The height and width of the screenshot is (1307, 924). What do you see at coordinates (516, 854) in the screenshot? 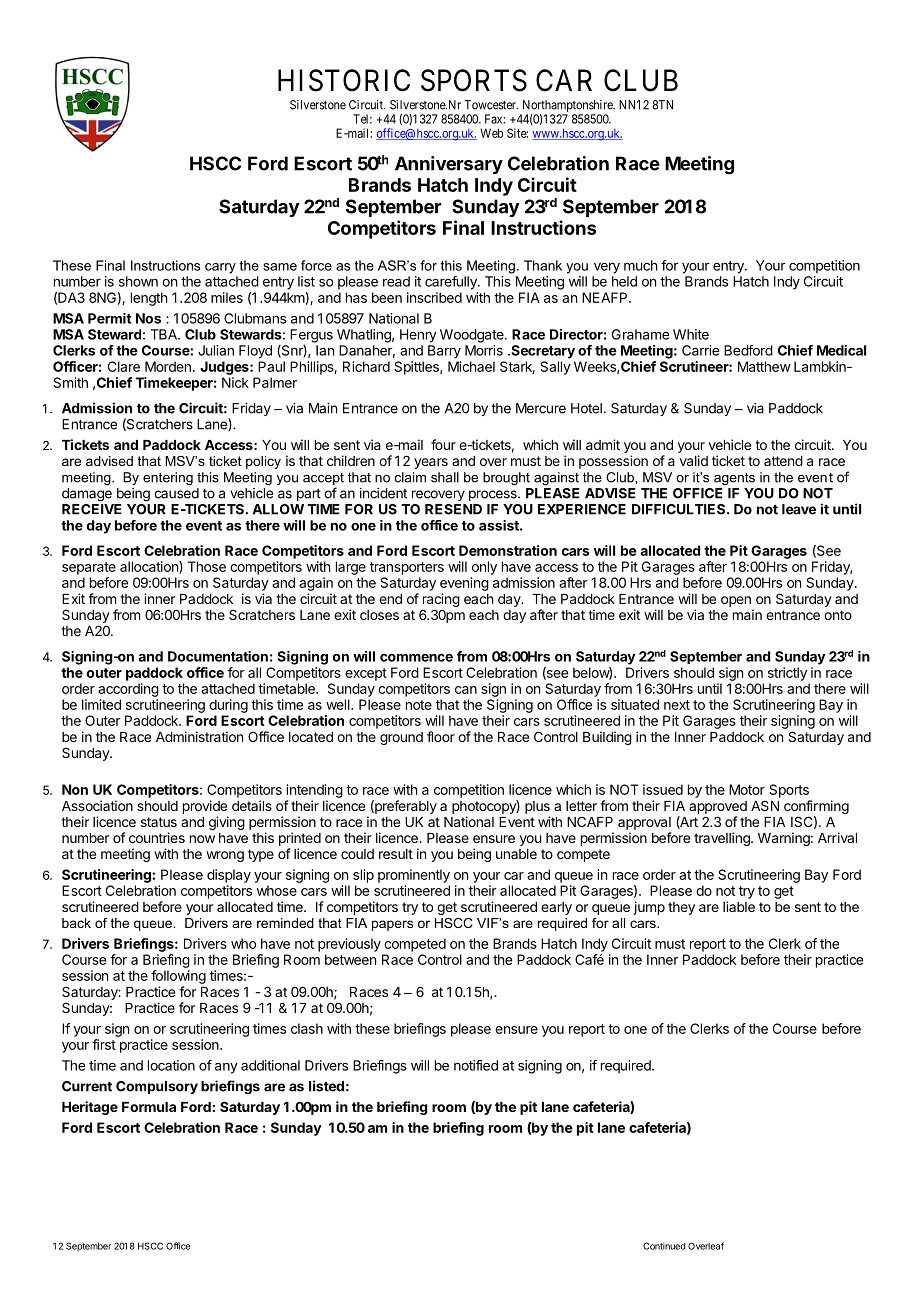
I see `unable` at bounding box center [516, 854].
